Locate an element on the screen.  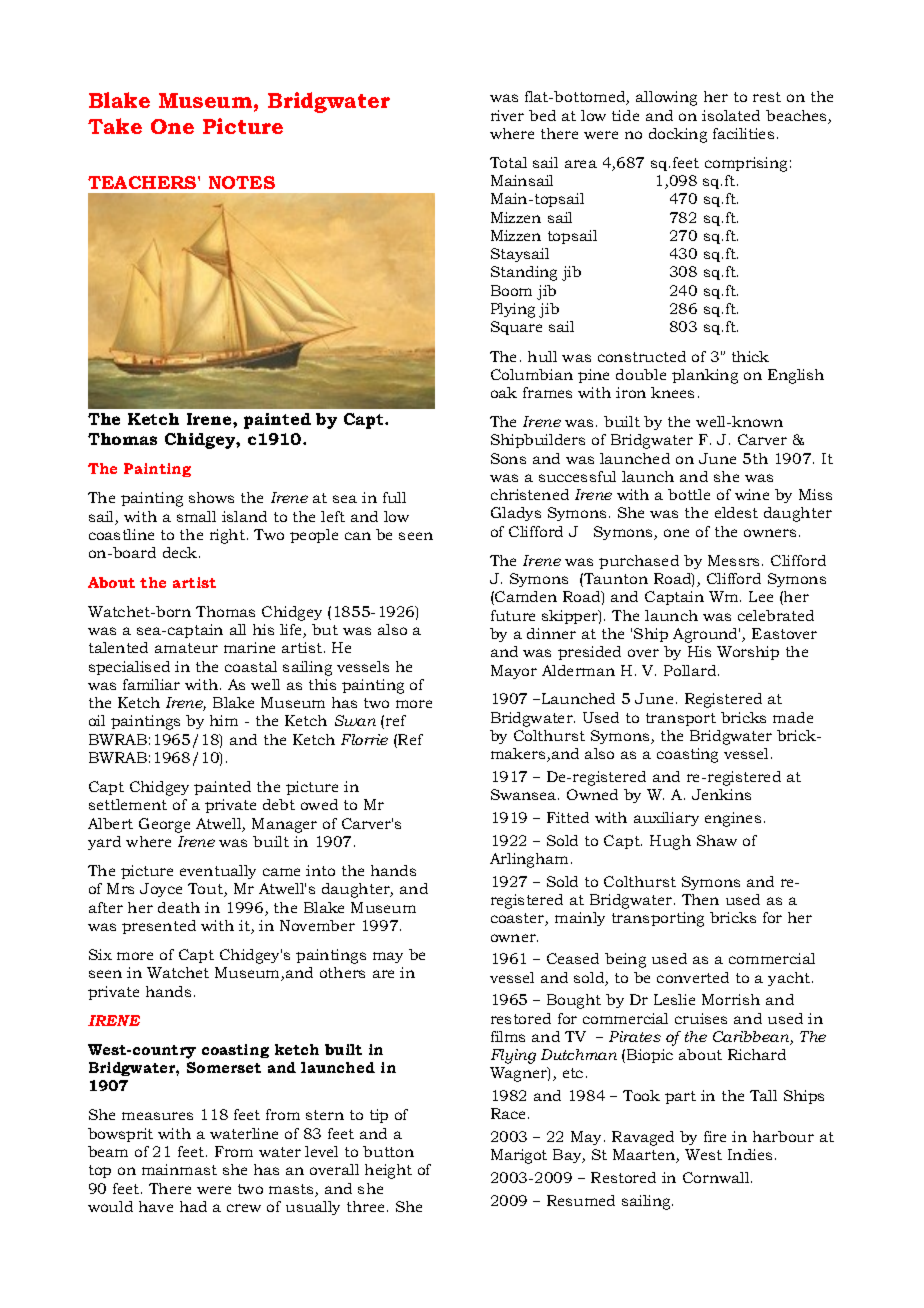
oak is located at coordinates (504, 392).
